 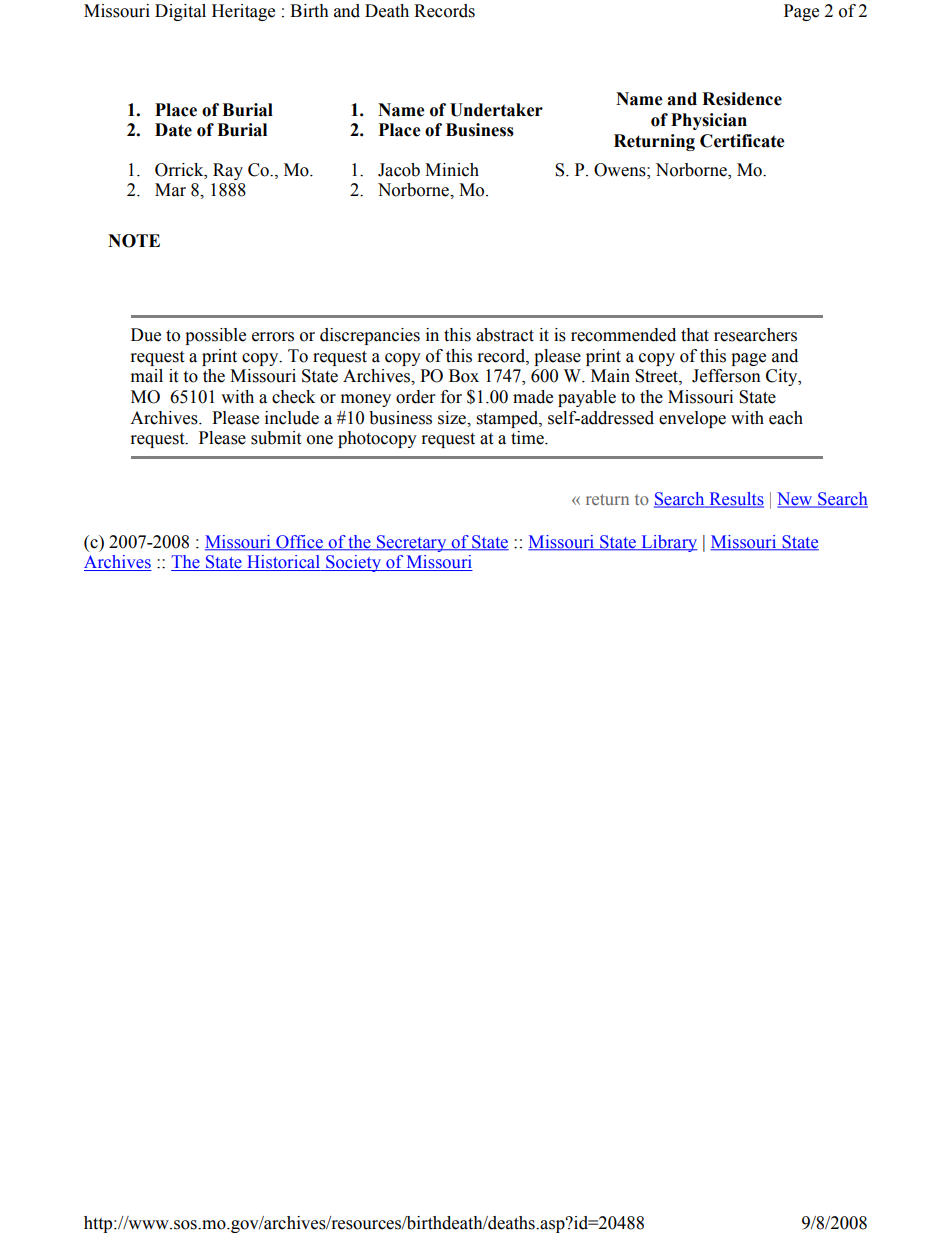 What do you see at coordinates (411, 543) in the image?
I see `Secretary` at bounding box center [411, 543].
